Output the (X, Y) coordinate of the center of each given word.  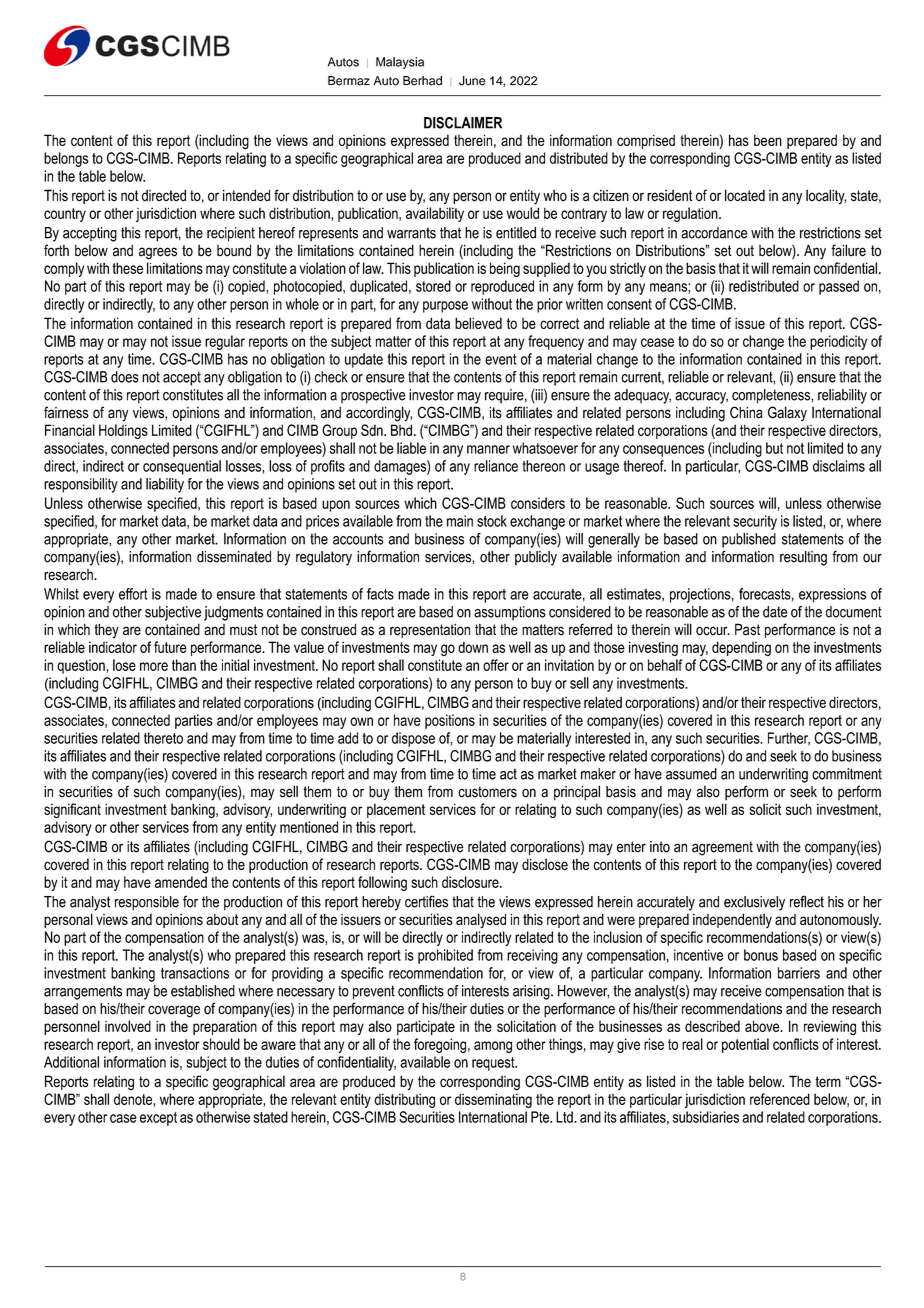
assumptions (510, 613)
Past (747, 629)
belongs (66, 159)
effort (133, 594)
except (158, 1119)
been (768, 140)
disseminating (493, 1100)
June (472, 81)
